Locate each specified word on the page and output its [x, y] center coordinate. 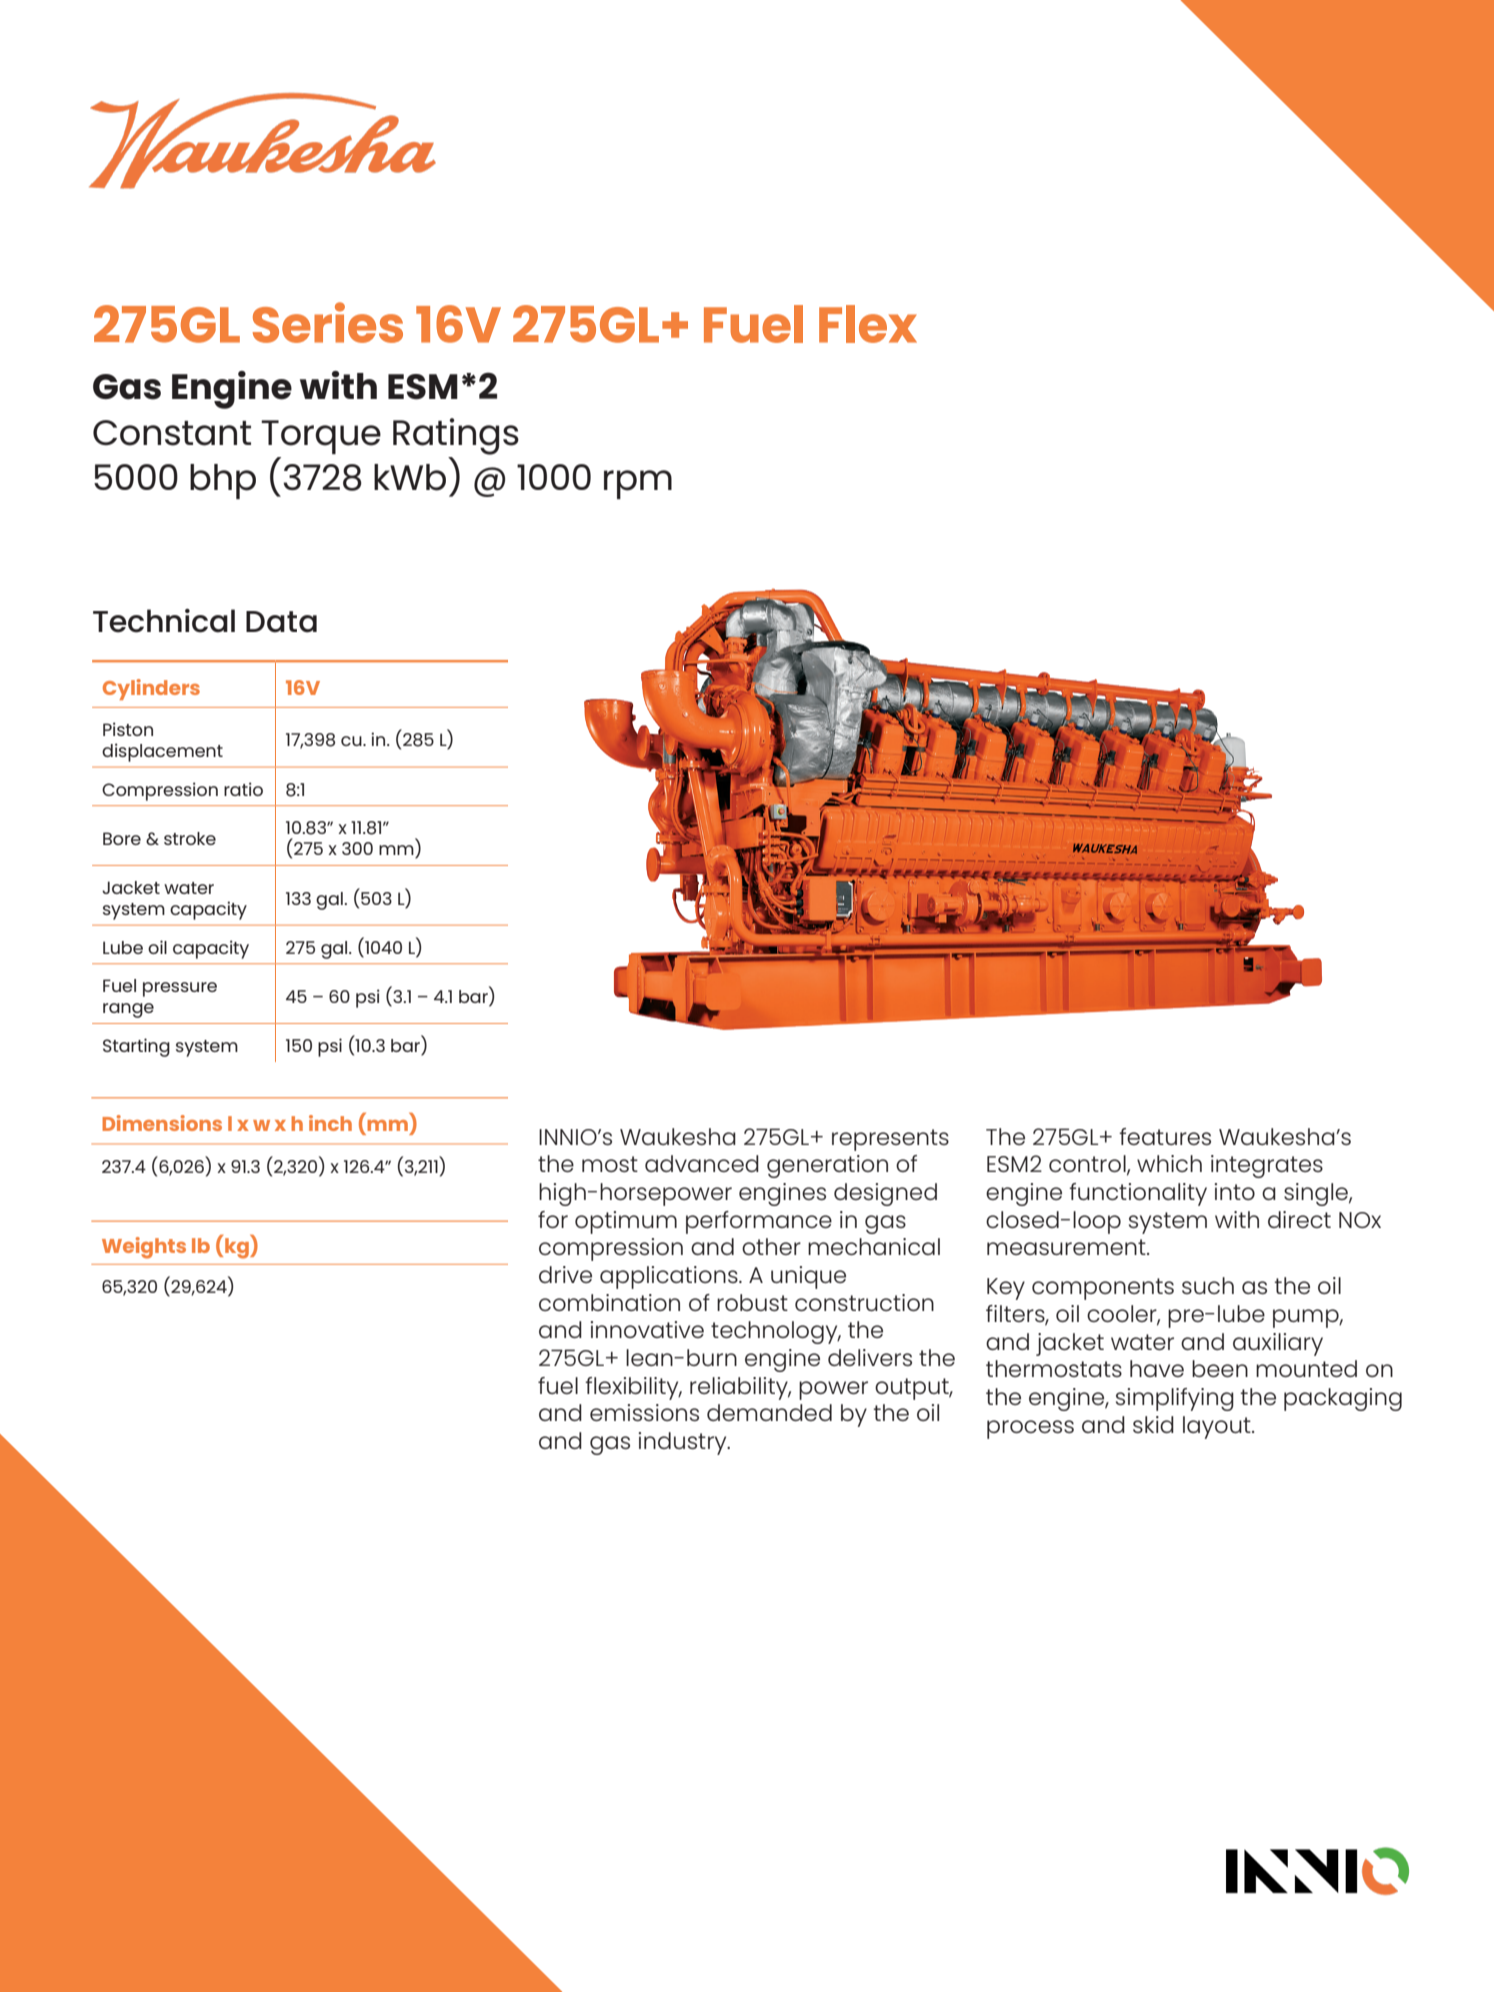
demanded [769, 1412]
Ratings [456, 436]
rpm [638, 484]
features [1165, 1136]
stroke [190, 838]
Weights [144, 1248]
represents [890, 1140]
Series [328, 322]
